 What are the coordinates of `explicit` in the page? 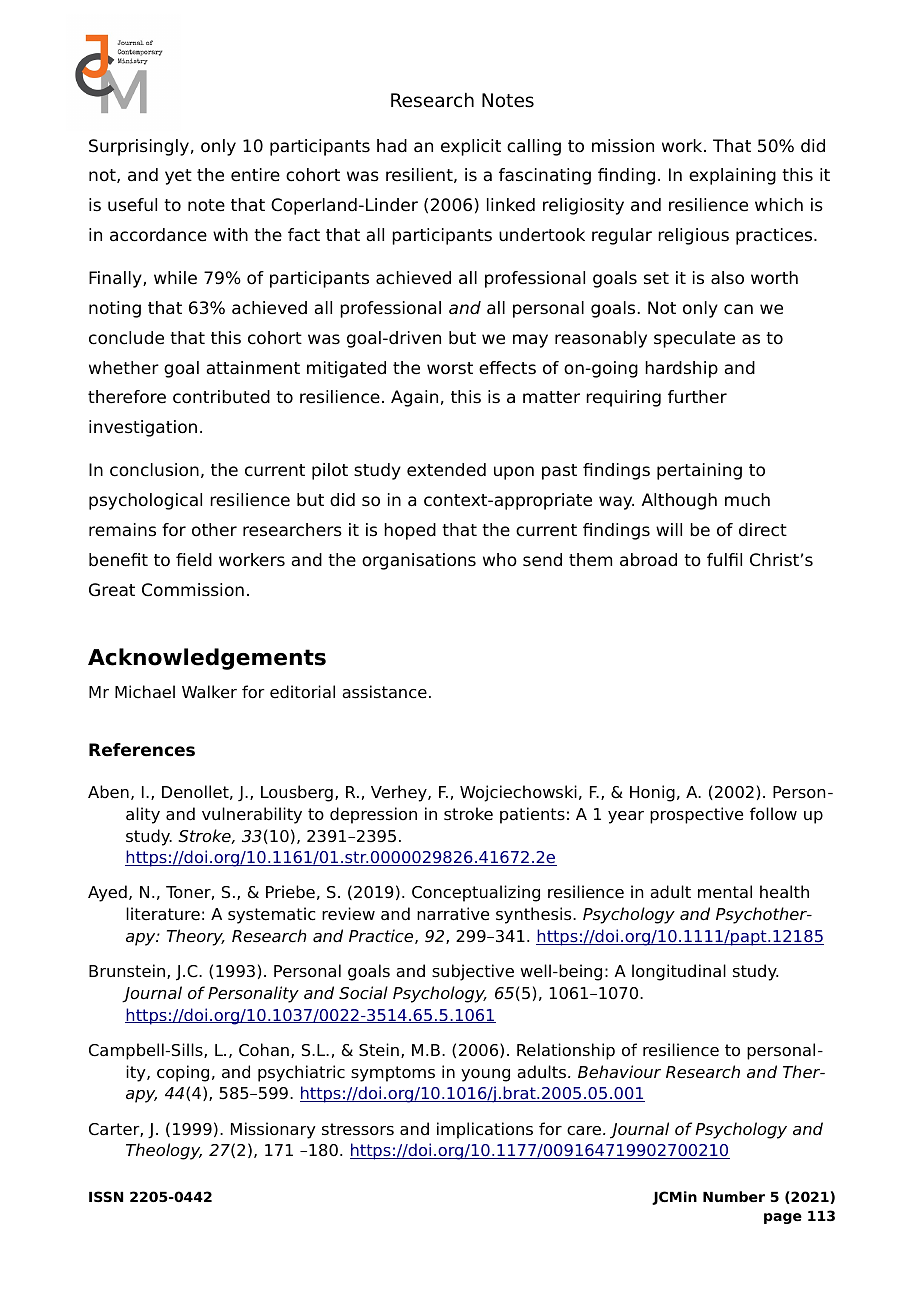 It's located at (471, 147).
